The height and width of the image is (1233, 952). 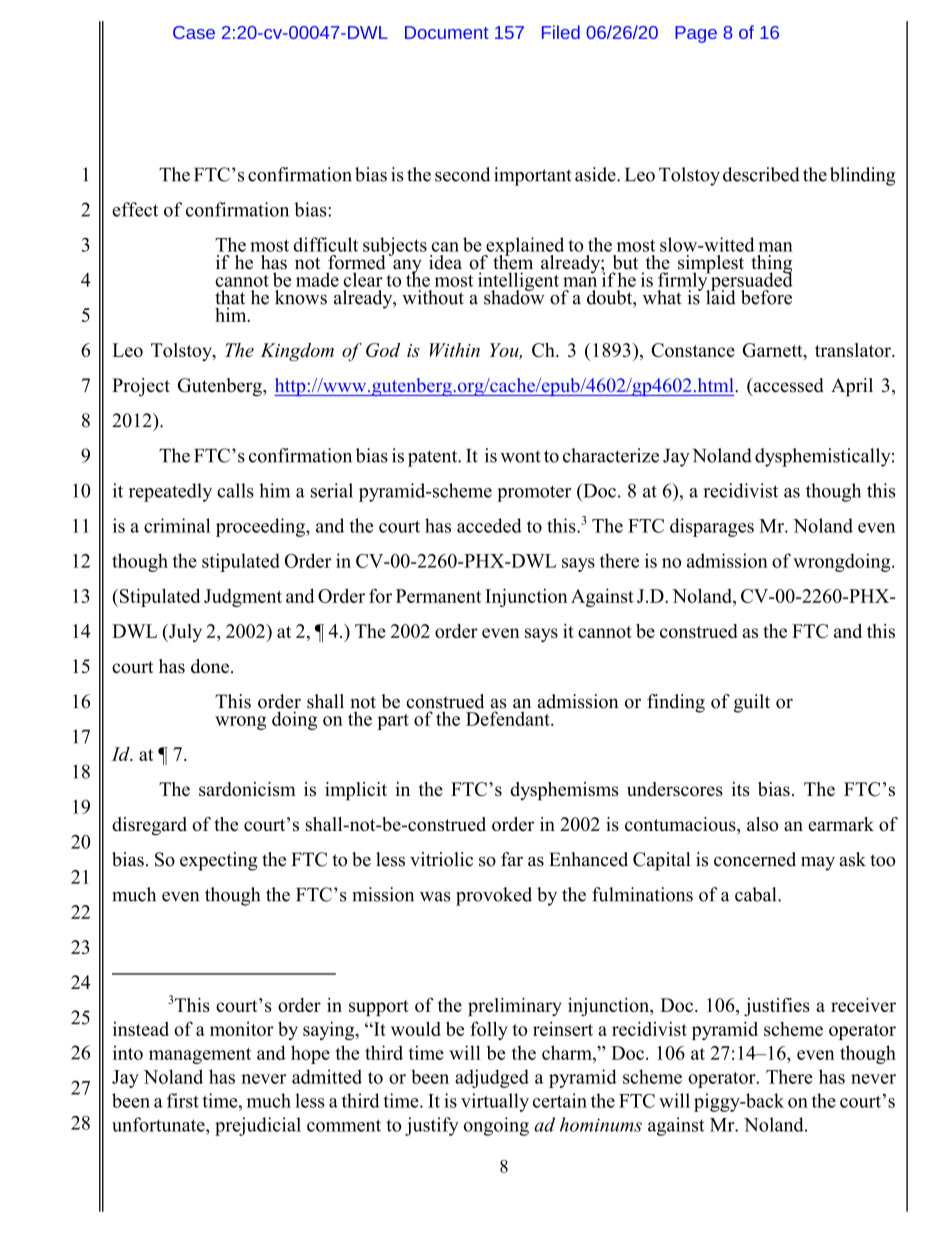 What do you see at coordinates (494, 896) in the image?
I see `provoked` at bounding box center [494, 896].
